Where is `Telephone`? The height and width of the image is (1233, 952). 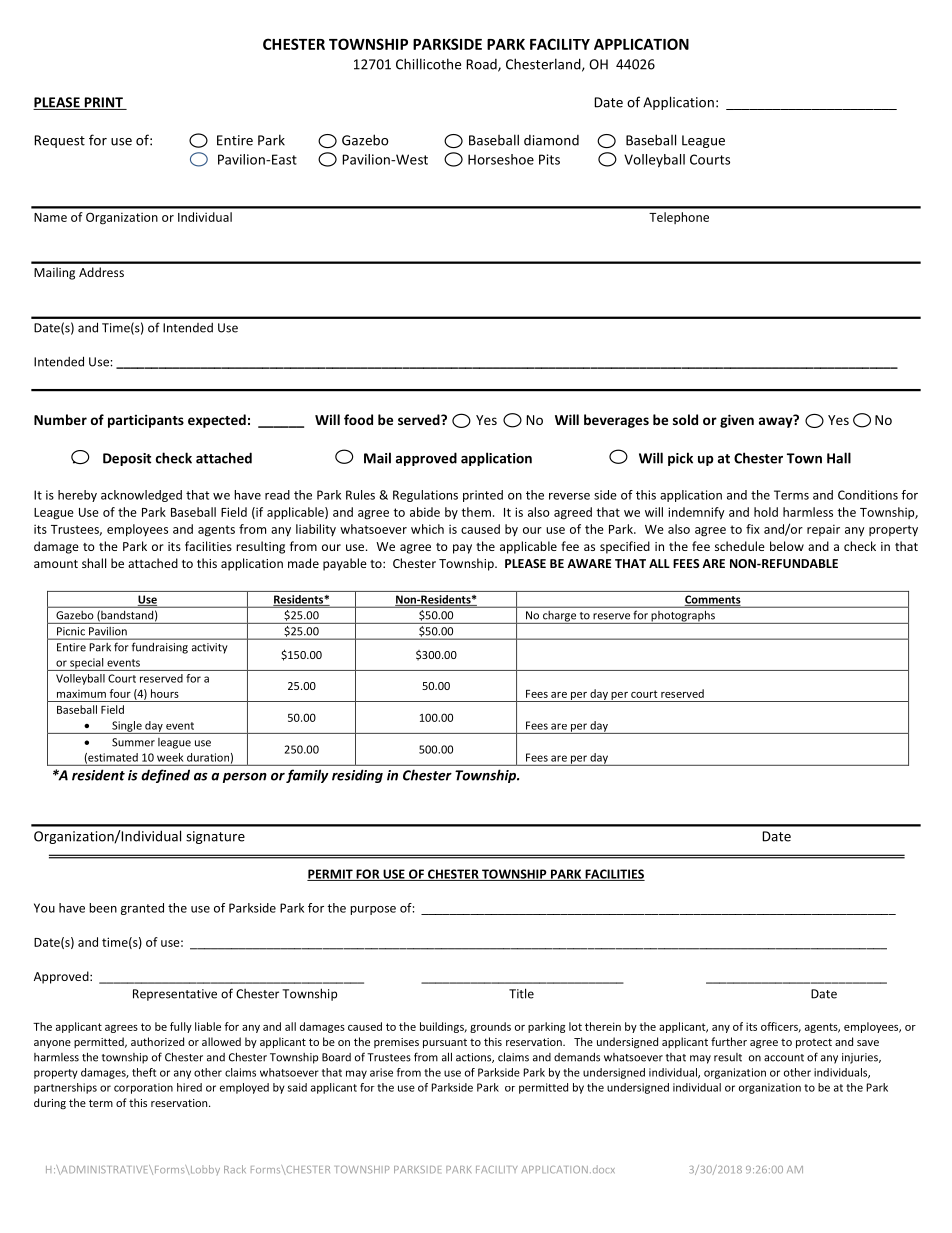
Telephone is located at coordinates (679, 218).
